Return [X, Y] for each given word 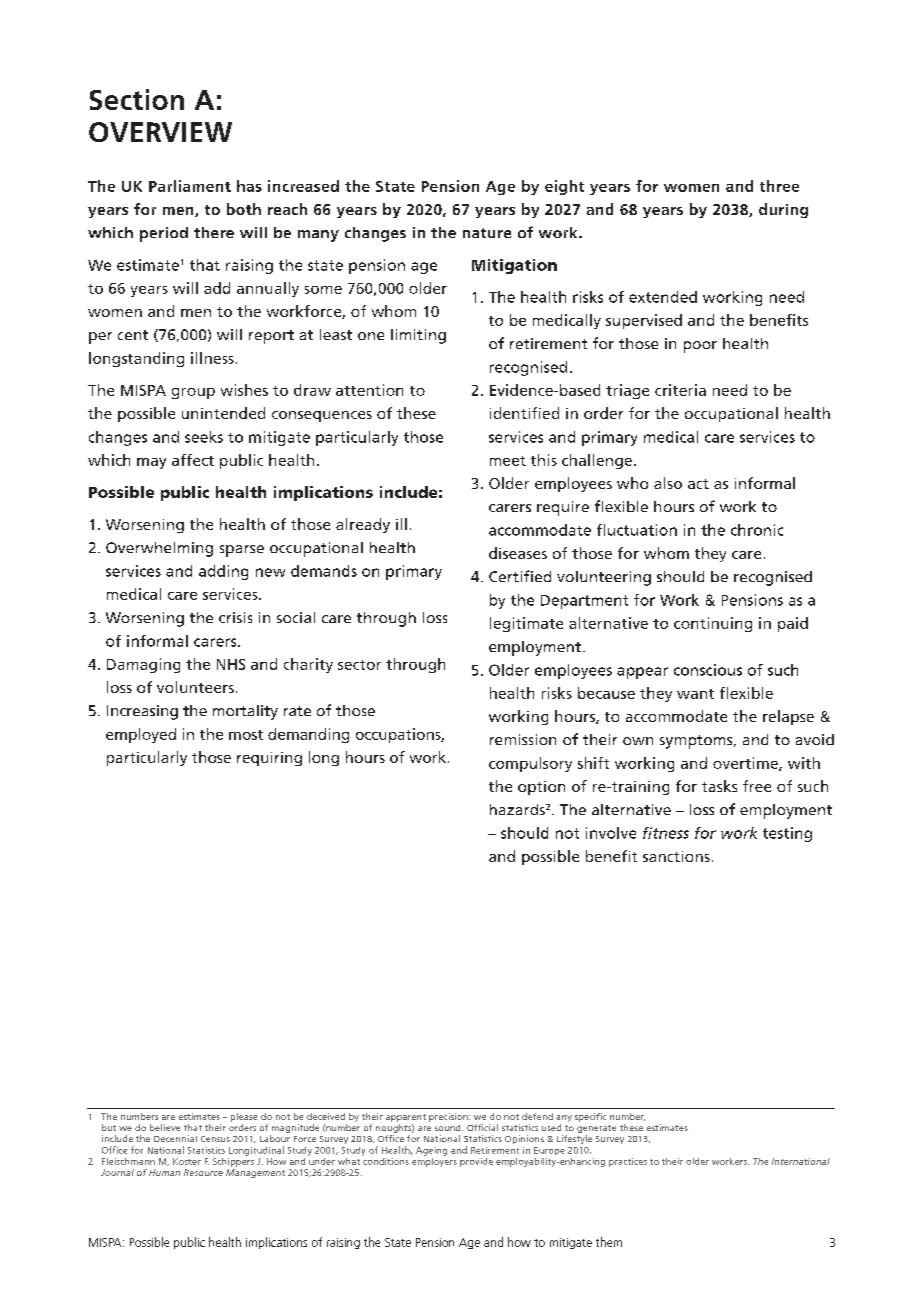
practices [628, 1162]
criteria [680, 390]
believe [165, 1127]
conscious [708, 670]
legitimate [526, 624]
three [779, 186]
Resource [203, 1172]
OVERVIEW [160, 132]
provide [476, 1162]
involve [611, 833]
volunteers [195, 687]
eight [564, 187]
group [193, 393]
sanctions [676, 856]
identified [524, 413]
